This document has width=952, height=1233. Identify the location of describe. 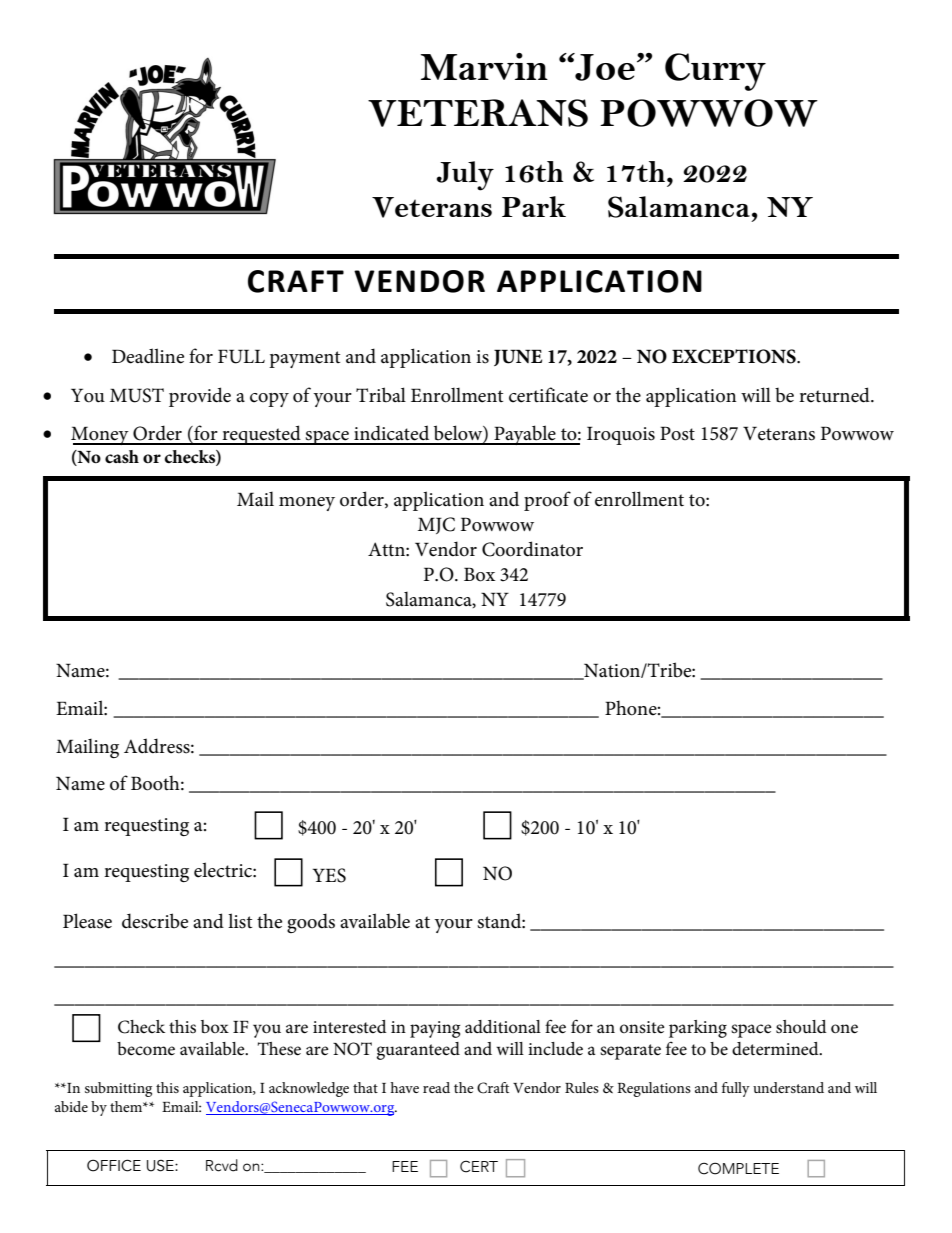
(155, 921).
